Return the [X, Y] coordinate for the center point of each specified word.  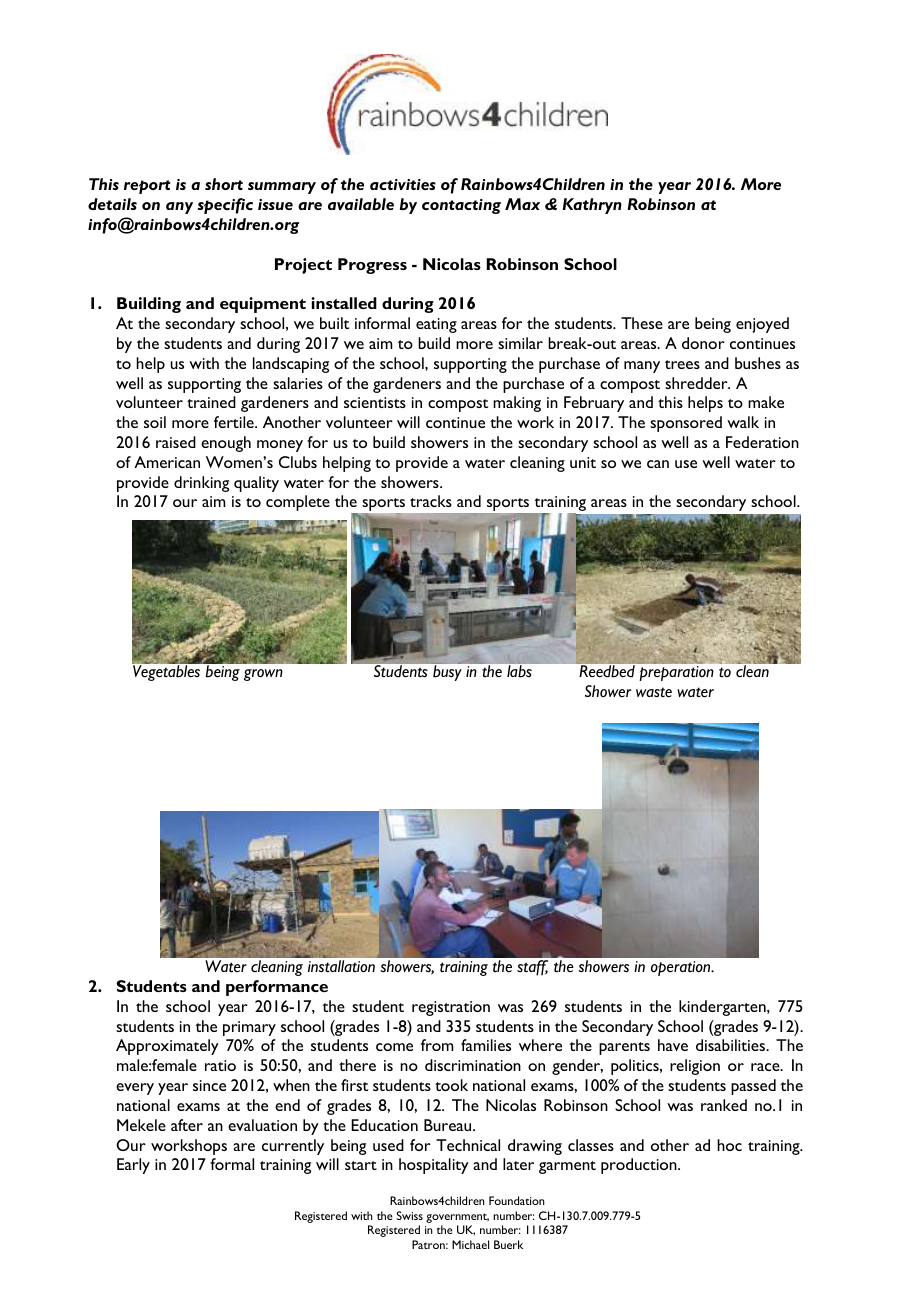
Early [133, 1166]
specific [225, 206]
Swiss [409, 1215]
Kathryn [592, 206]
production [640, 1166]
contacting [461, 206]
